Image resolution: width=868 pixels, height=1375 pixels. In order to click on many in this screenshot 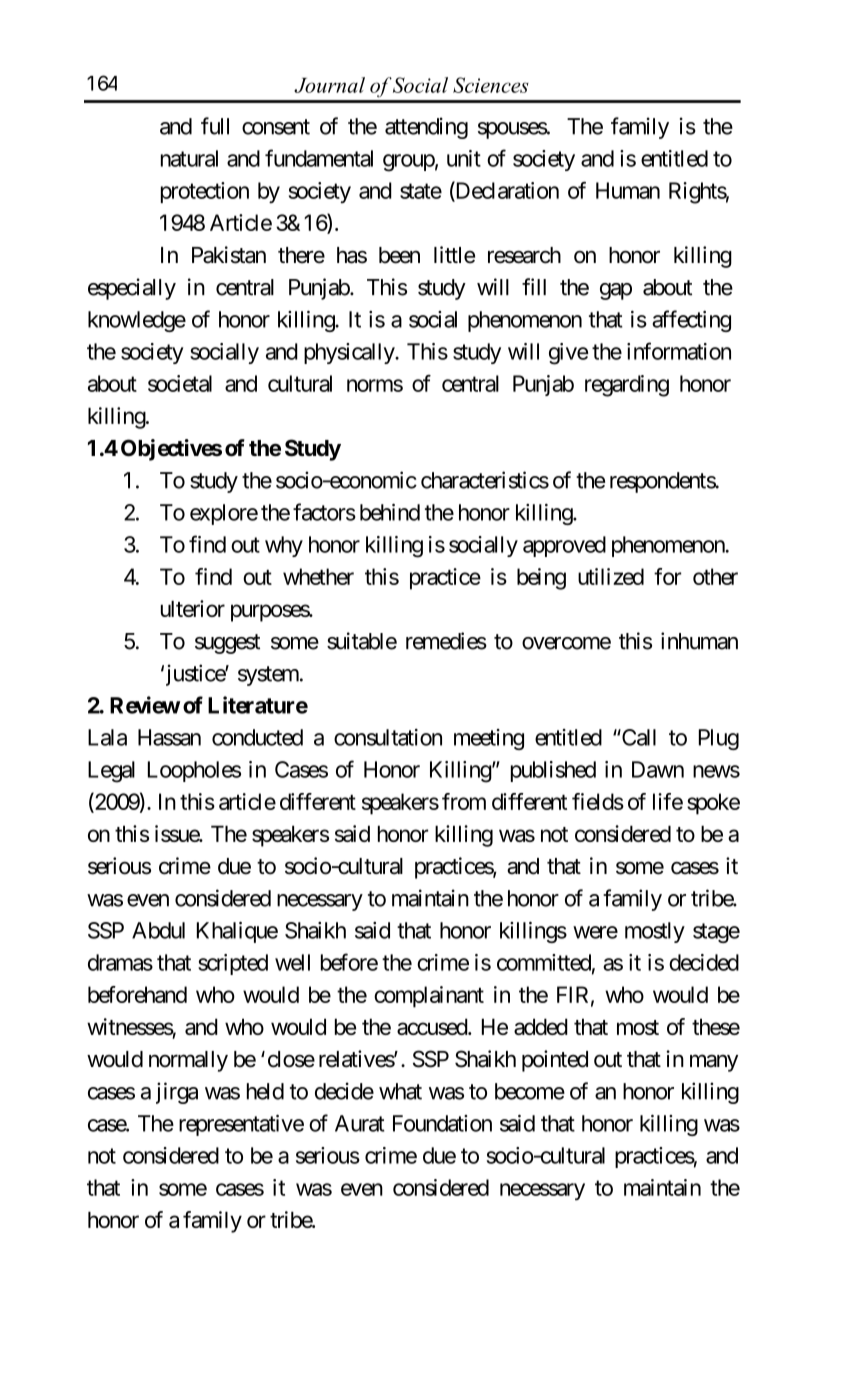, I will do `click(714, 1063)`.
